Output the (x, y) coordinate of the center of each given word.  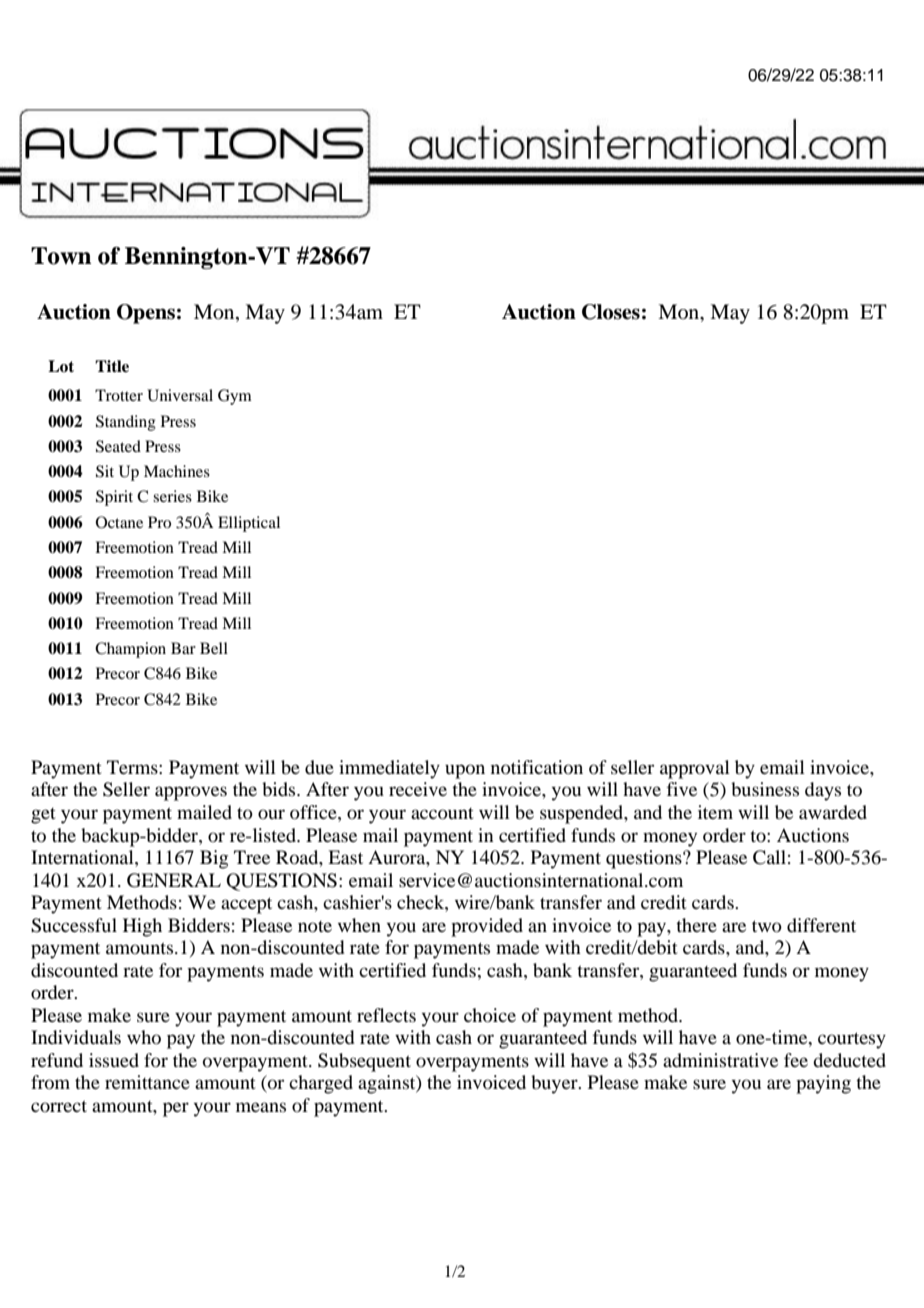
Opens (146, 314)
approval (695, 769)
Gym (235, 397)
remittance (147, 1082)
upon (465, 771)
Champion (130, 650)
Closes (611, 312)
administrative (720, 1060)
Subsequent (364, 1062)
